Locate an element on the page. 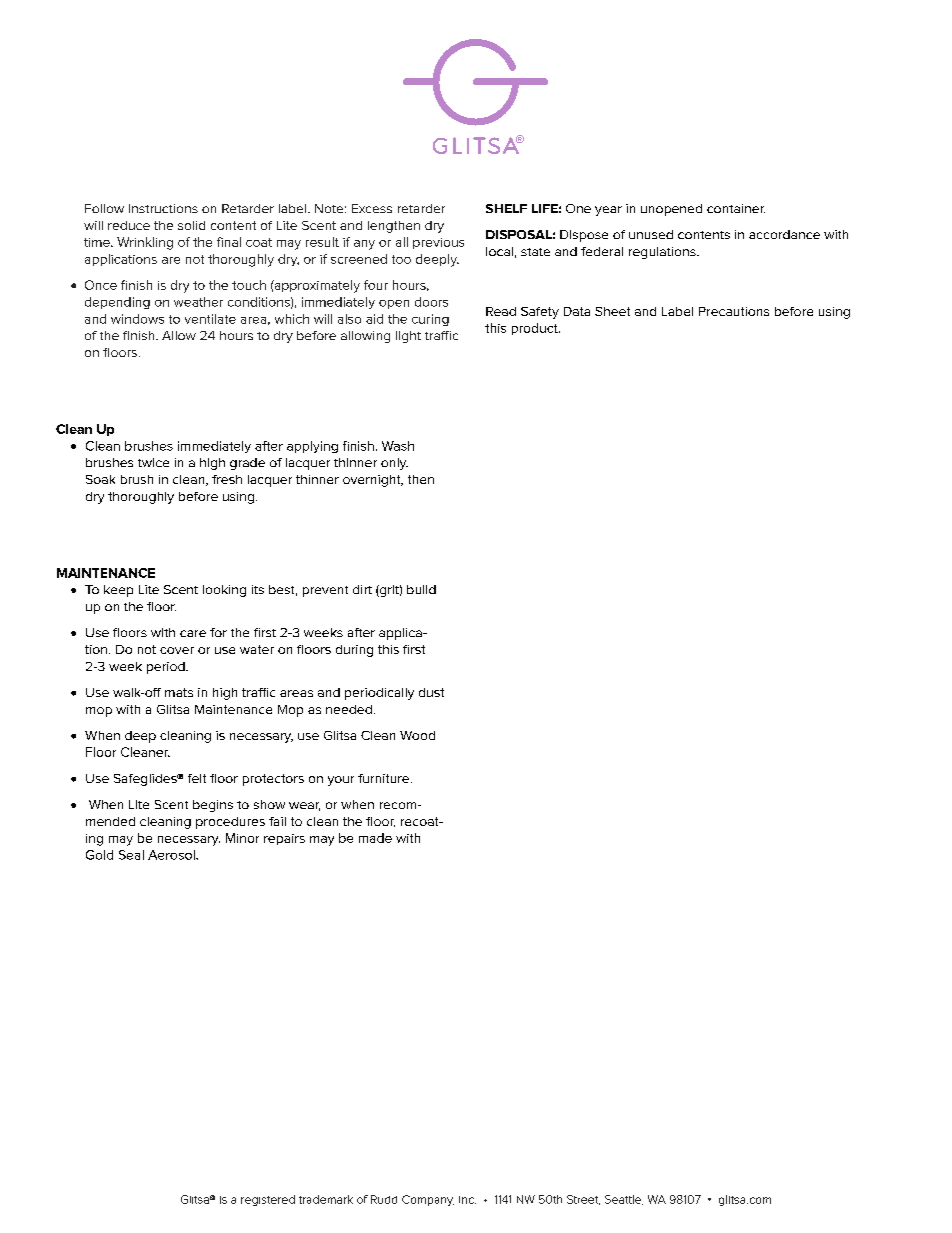 The width and height of the page is (952, 1233). solid is located at coordinates (191, 225).
